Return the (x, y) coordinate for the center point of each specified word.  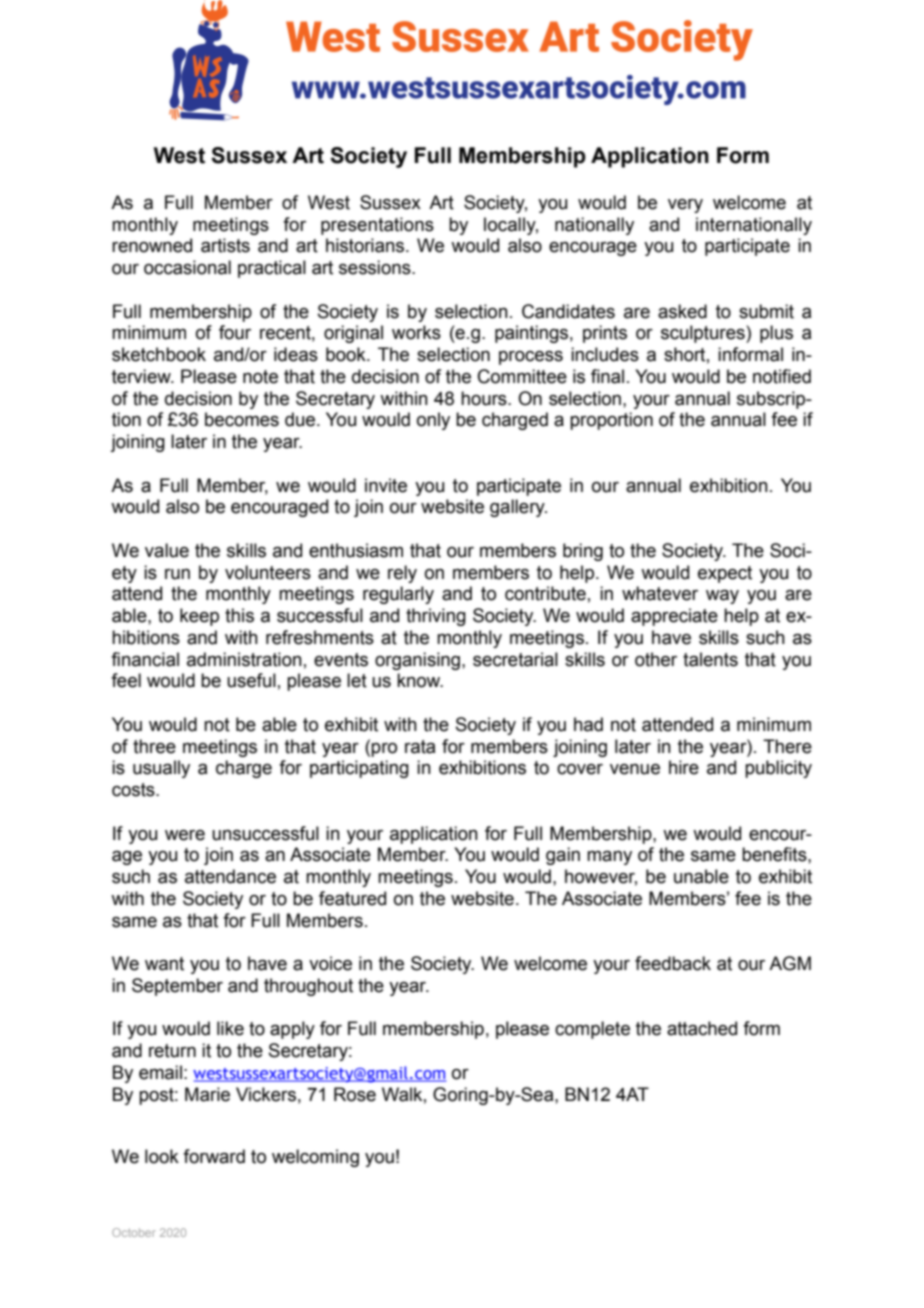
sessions (376, 267)
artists (225, 245)
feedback (673, 963)
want (164, 964)
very (685, 206)
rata (420, 747)
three (154, 746)
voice (330, 963)
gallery (518, 508)
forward (214, 1156)
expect (725, 574)
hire (684, 767)
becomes (242, 419)
